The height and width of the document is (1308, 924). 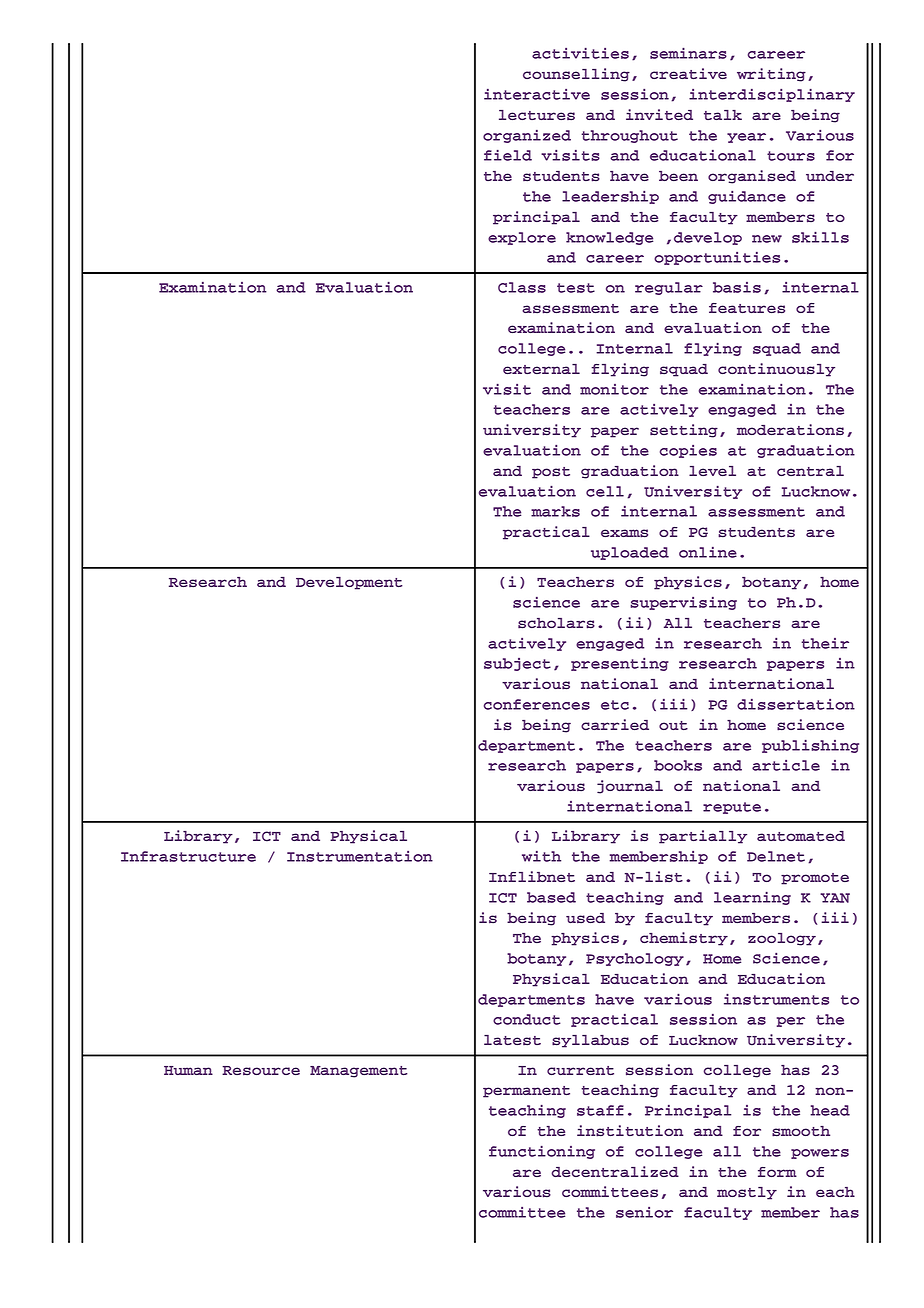 What do you see at coordinates (772, 95) in the document?
I see `interdisciplinary` at bounding box center [772, 95].
